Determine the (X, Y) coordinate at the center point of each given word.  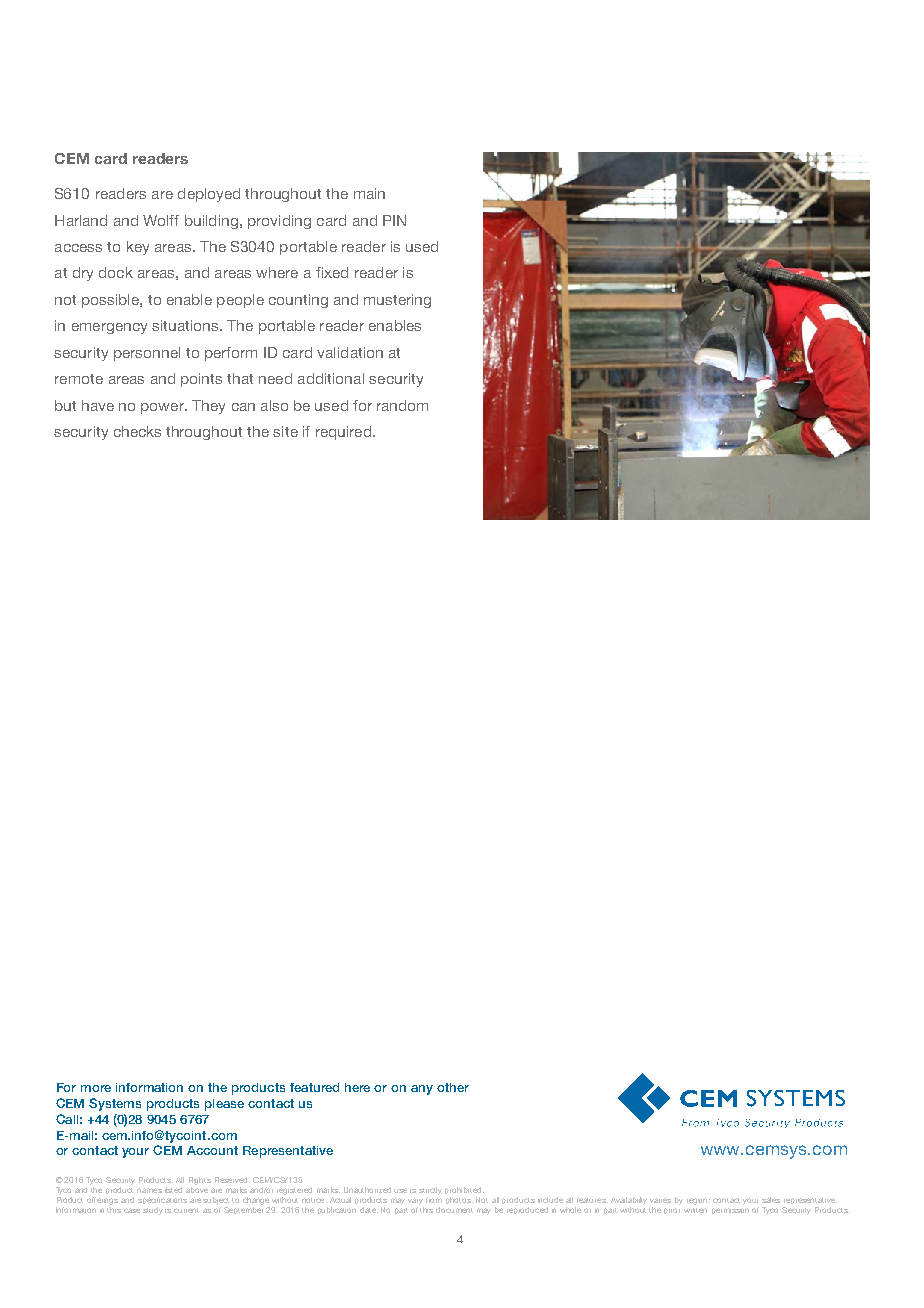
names (149, 1190)
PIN (394, 220)
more (96, 1088)
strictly (430, 1191)
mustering (397, 301)
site (285, 431)
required (343, 433)
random (402, 405)
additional (331, 378)
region (698, 1201)
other (453, 1087)
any (422, 1090)
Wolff (161, 220)
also (274, 405)
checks (137, 431)
